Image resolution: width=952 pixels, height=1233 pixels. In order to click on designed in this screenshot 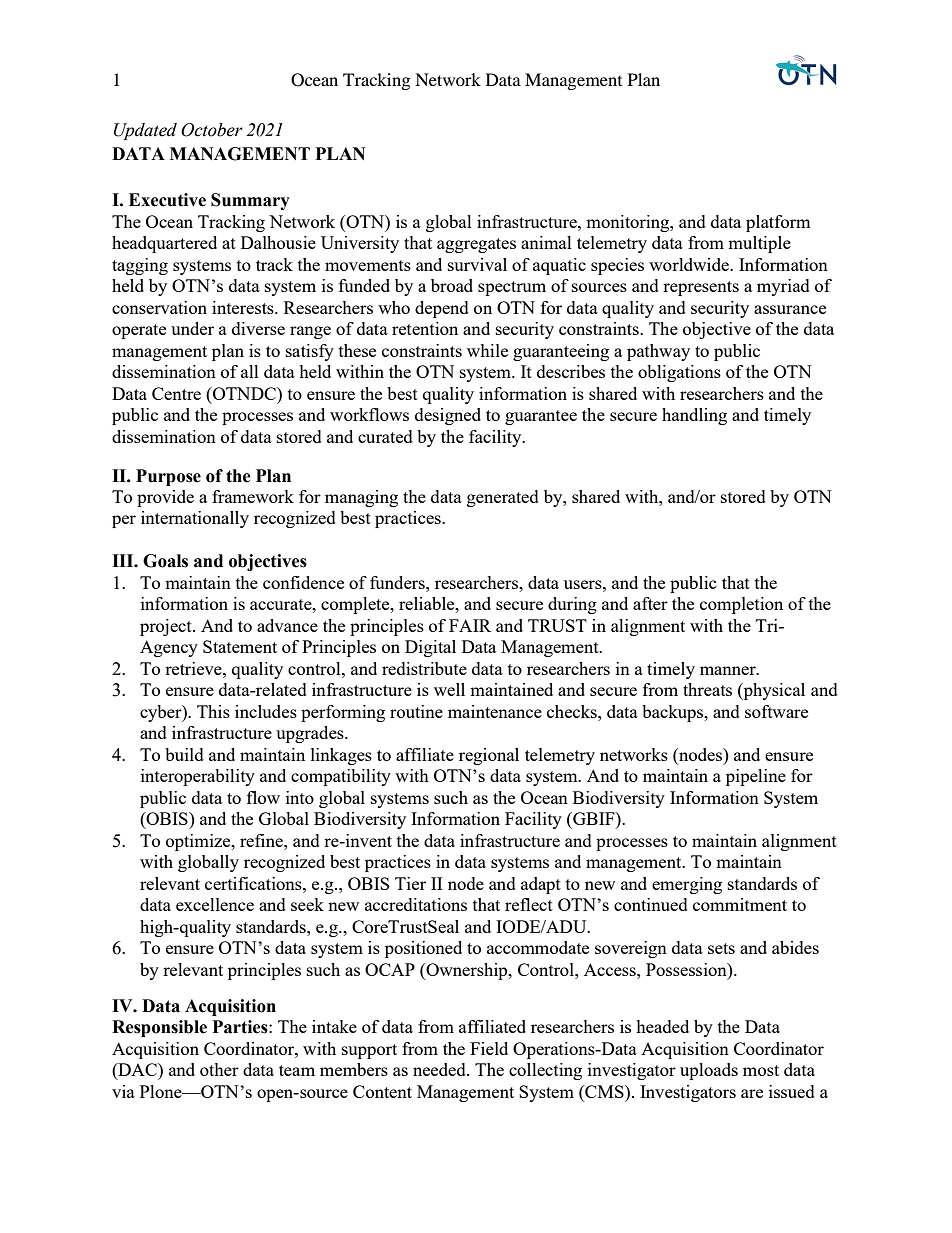, I will do `click(448, 416)`.
